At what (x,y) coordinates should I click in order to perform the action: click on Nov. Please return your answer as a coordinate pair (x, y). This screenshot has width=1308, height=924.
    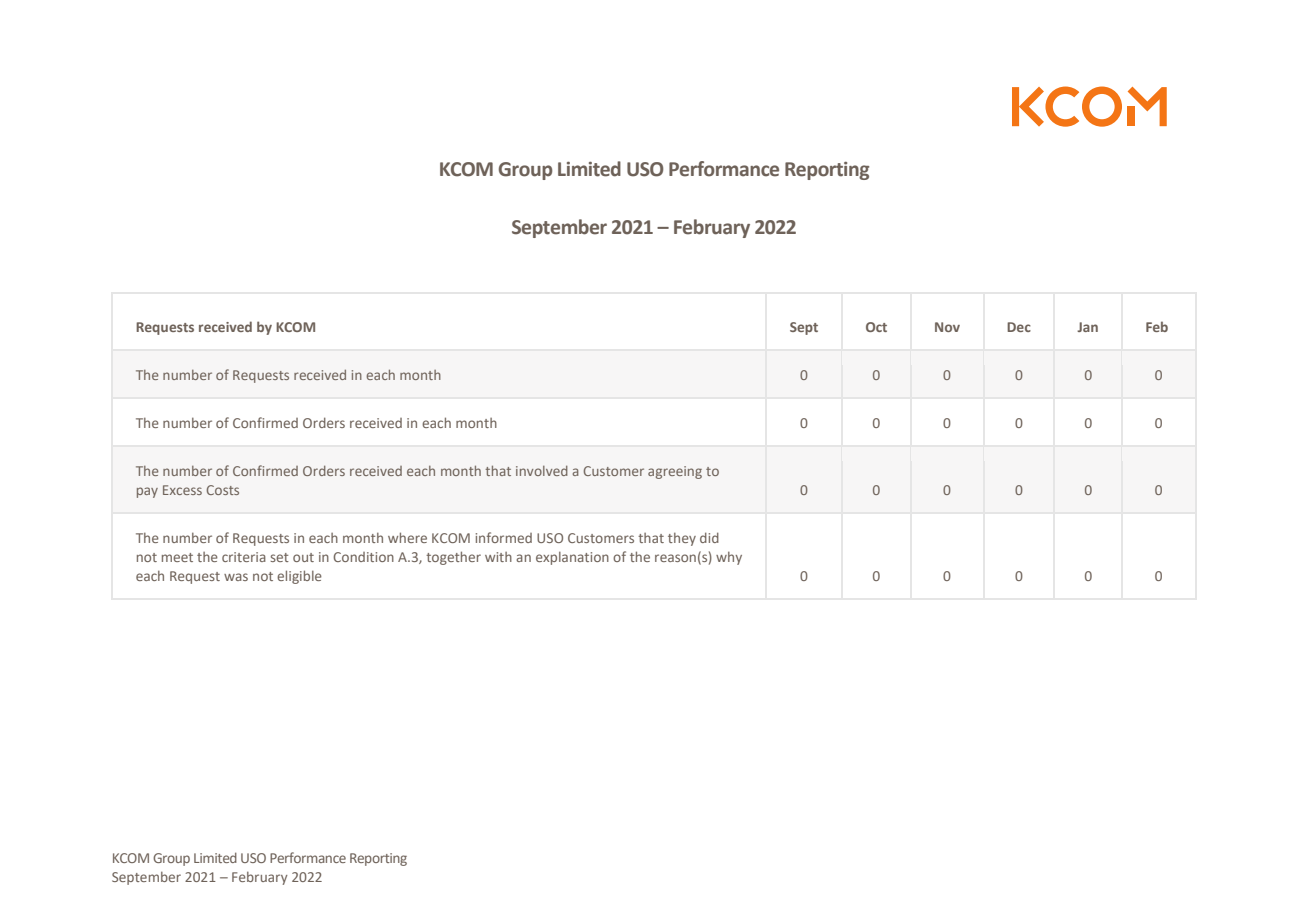
    Looking at the image, I should click on (947, 327).
